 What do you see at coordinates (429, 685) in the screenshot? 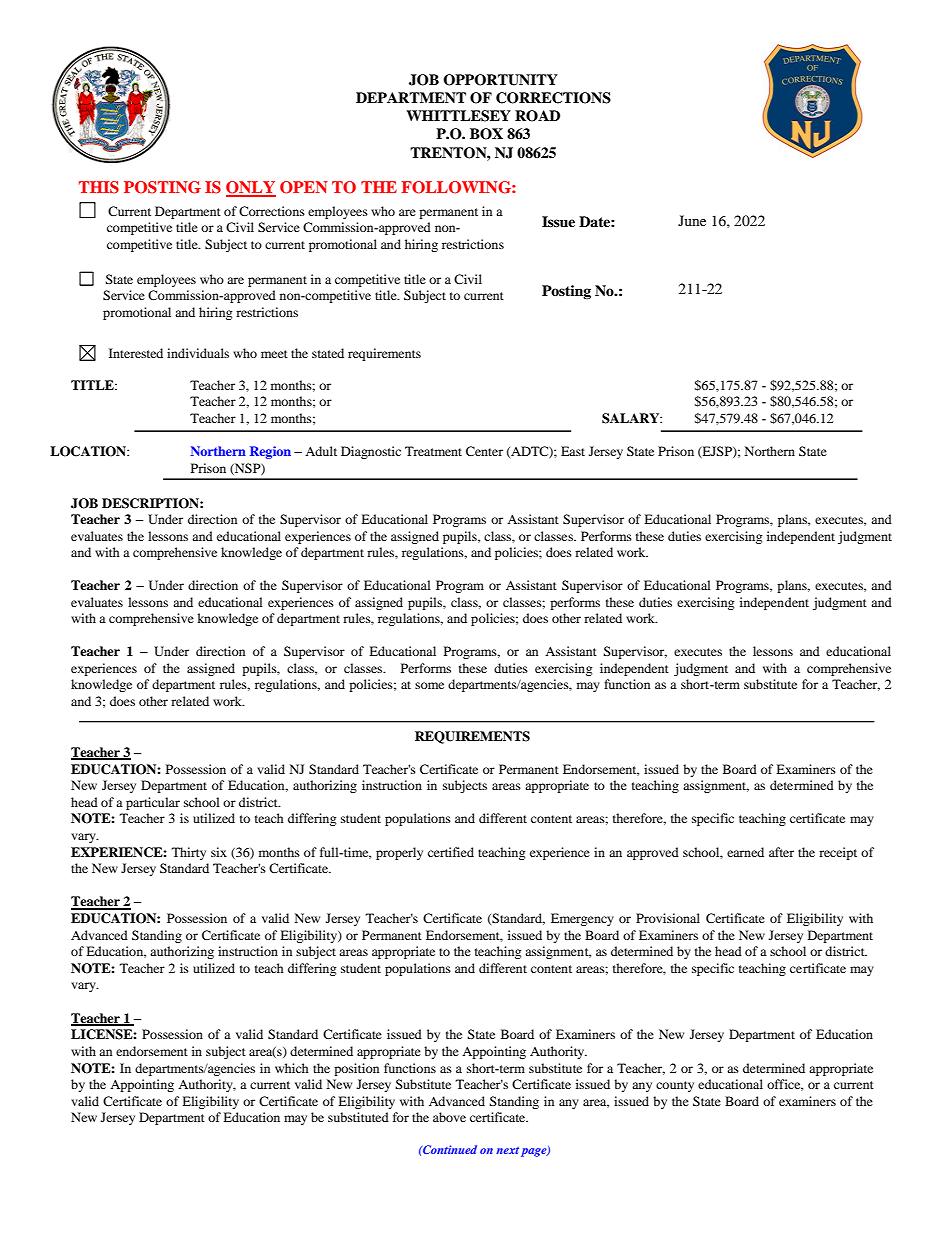
I see `some` at bounding box center [429, 685].
